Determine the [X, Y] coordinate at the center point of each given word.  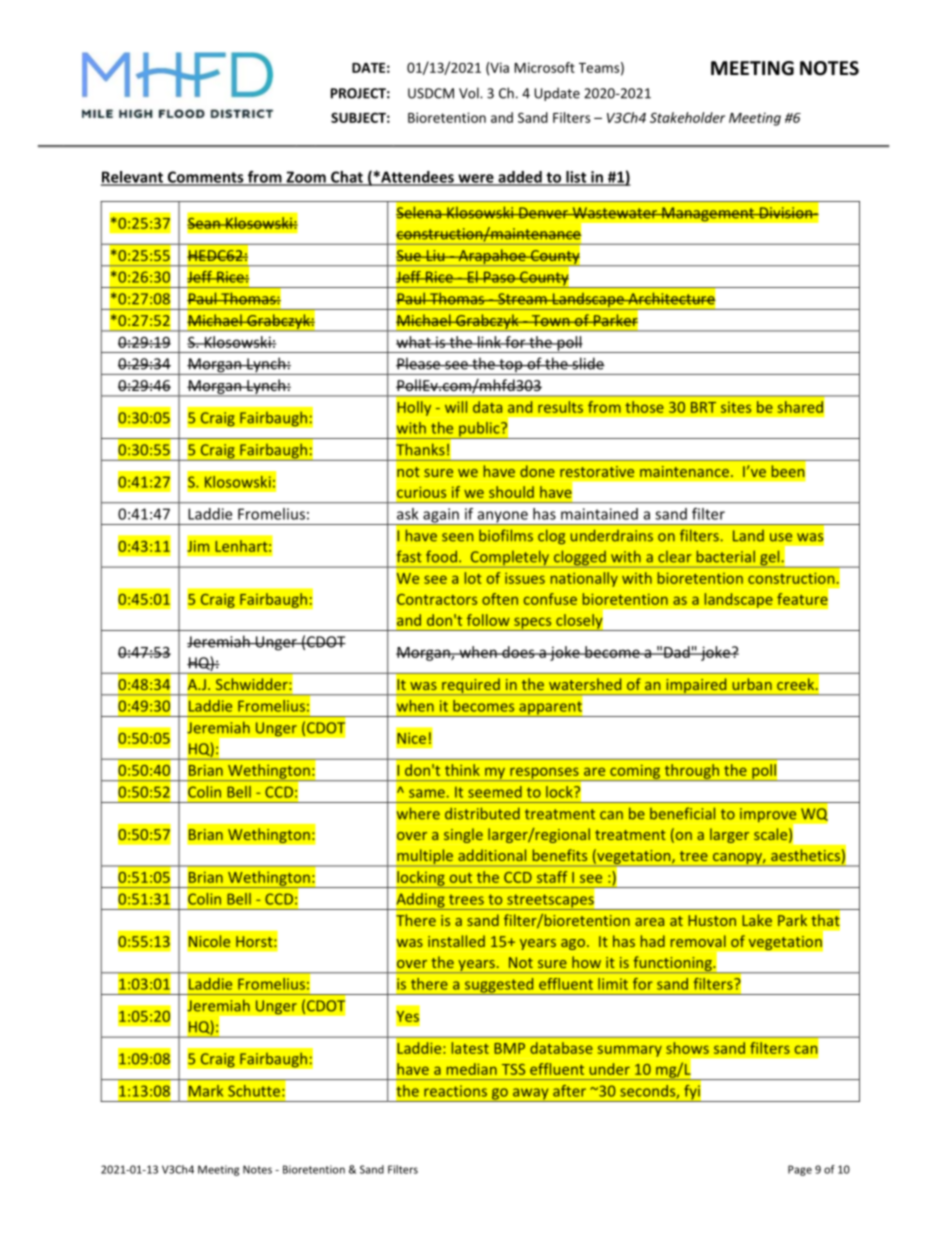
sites [736, 407]
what [414, 342]
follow [488, 620]
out [461, 878]
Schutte [254, 1091]
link [489, 342]
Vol [470, 93]
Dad [677, 652]
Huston [712, 920]
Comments [205, 178]
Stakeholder [687, 117]
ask [407, 514]
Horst [255, 941]
